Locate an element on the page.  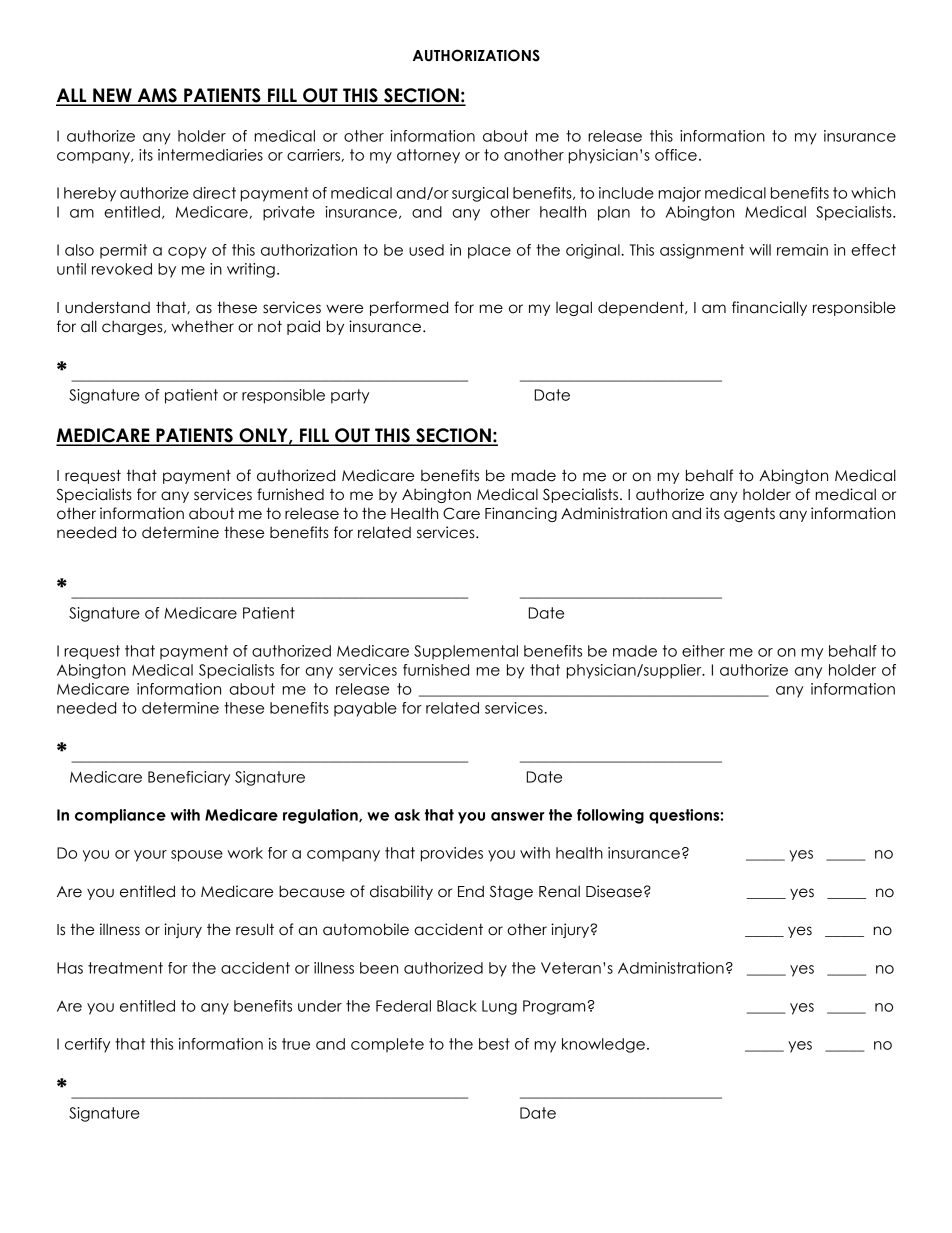
Financing is located at coordinates (521, 514).
